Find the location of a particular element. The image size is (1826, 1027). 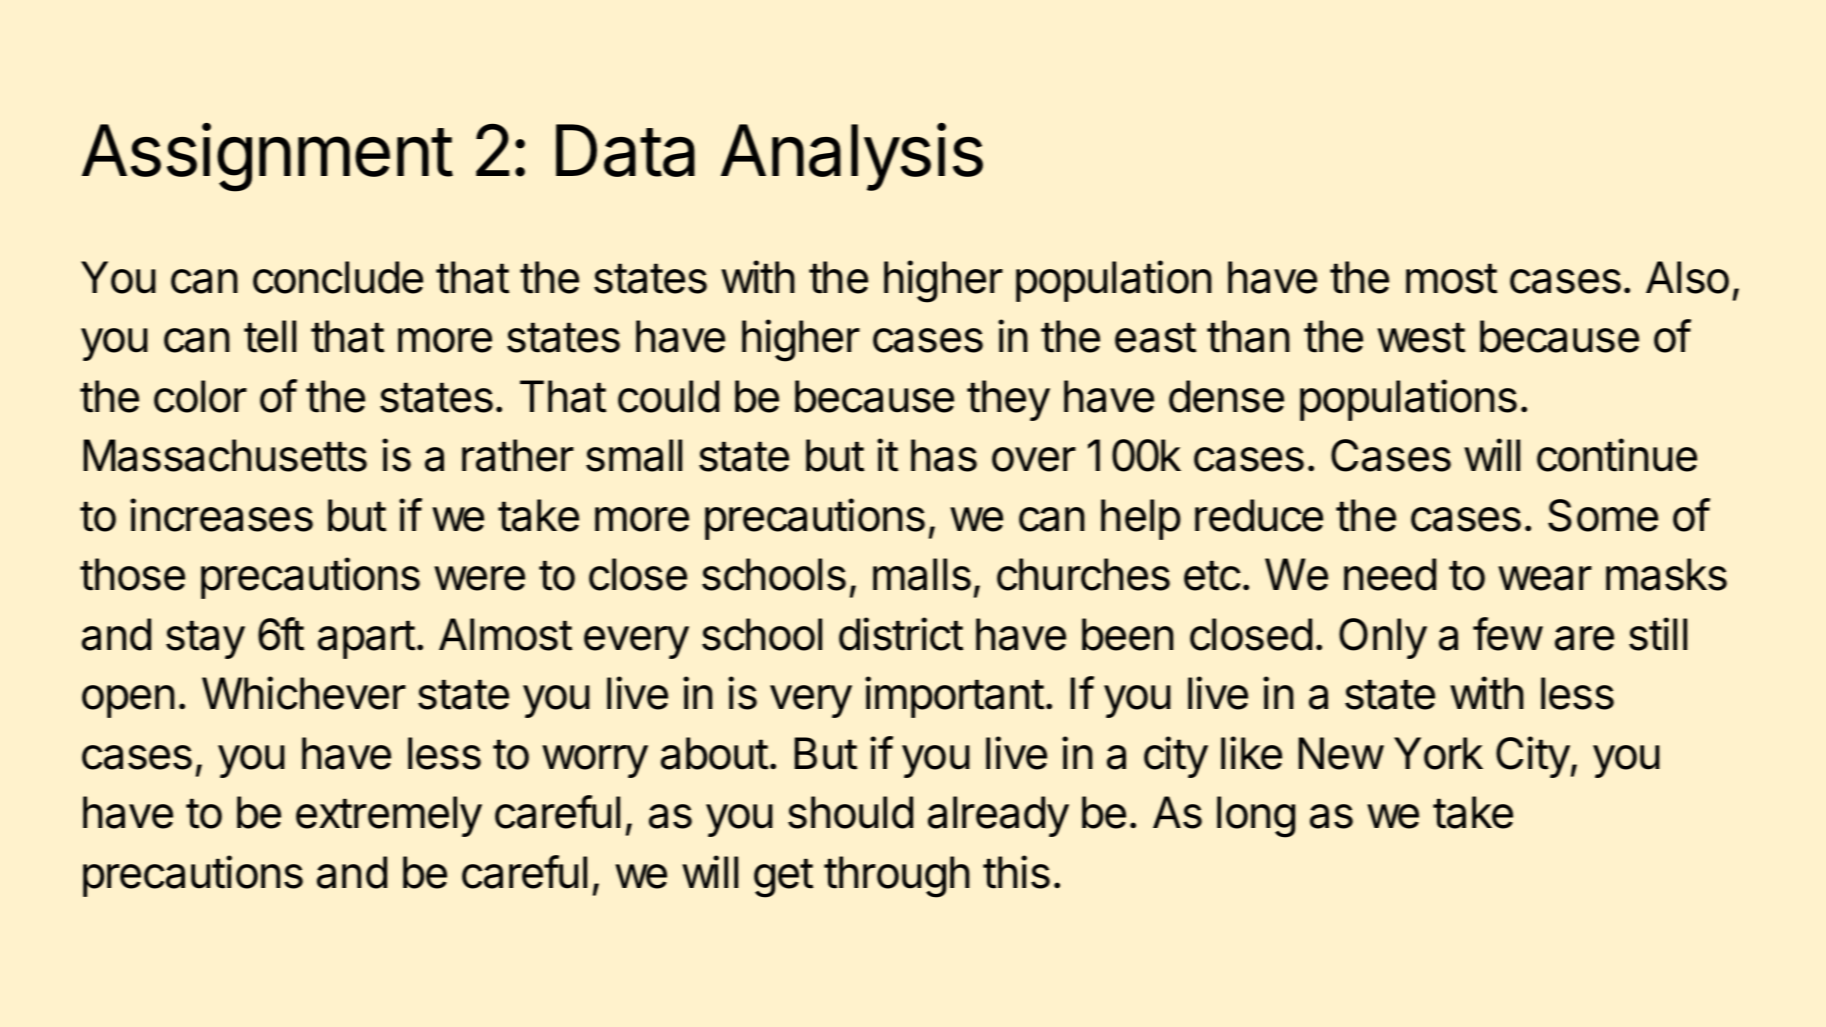

tell is located at coordinates (270, 336).
